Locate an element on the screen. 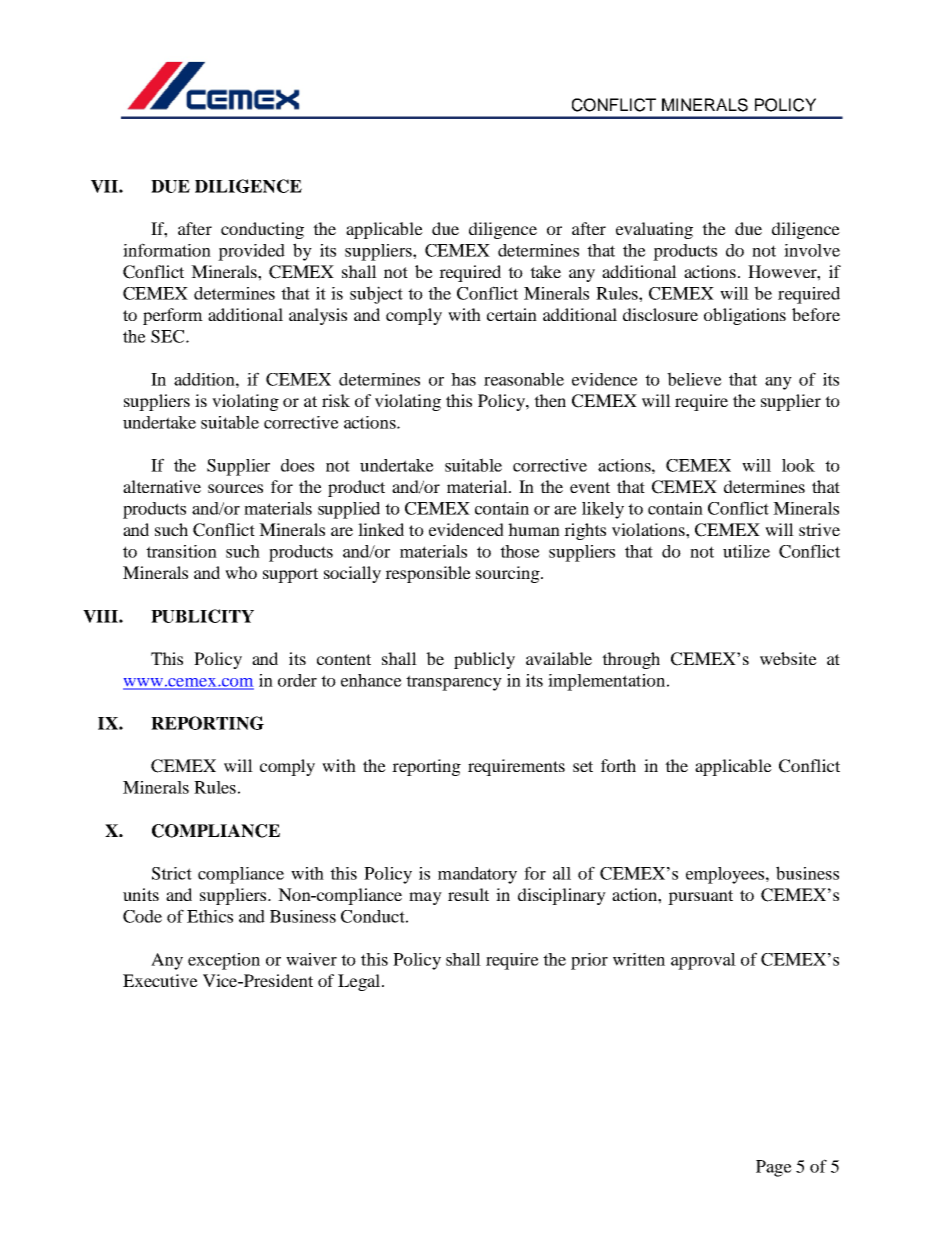 This screenshot has width=952, height=1233. result is located at coordinates (468, 894).
